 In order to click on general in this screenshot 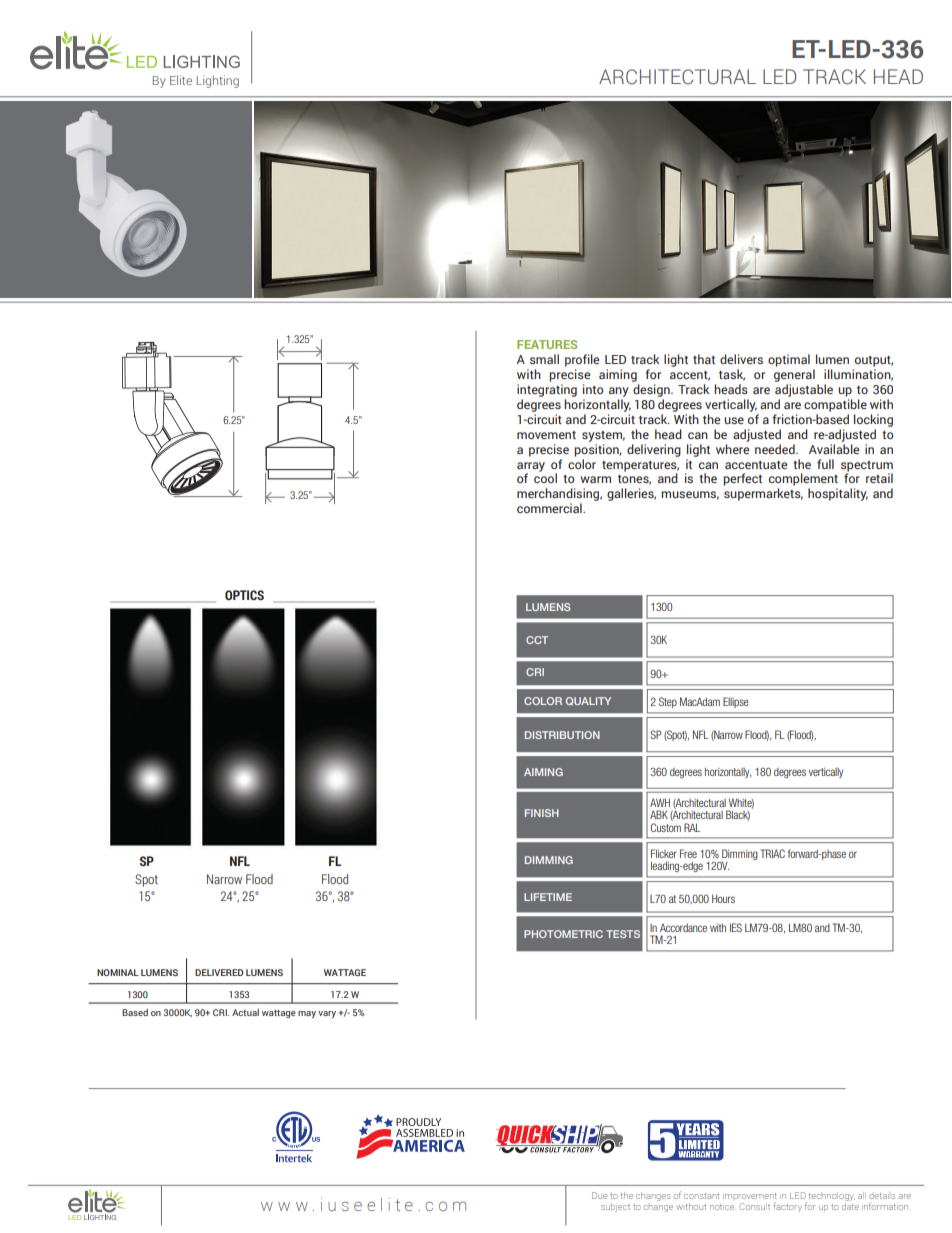, I will do `click(794, 375)`.
